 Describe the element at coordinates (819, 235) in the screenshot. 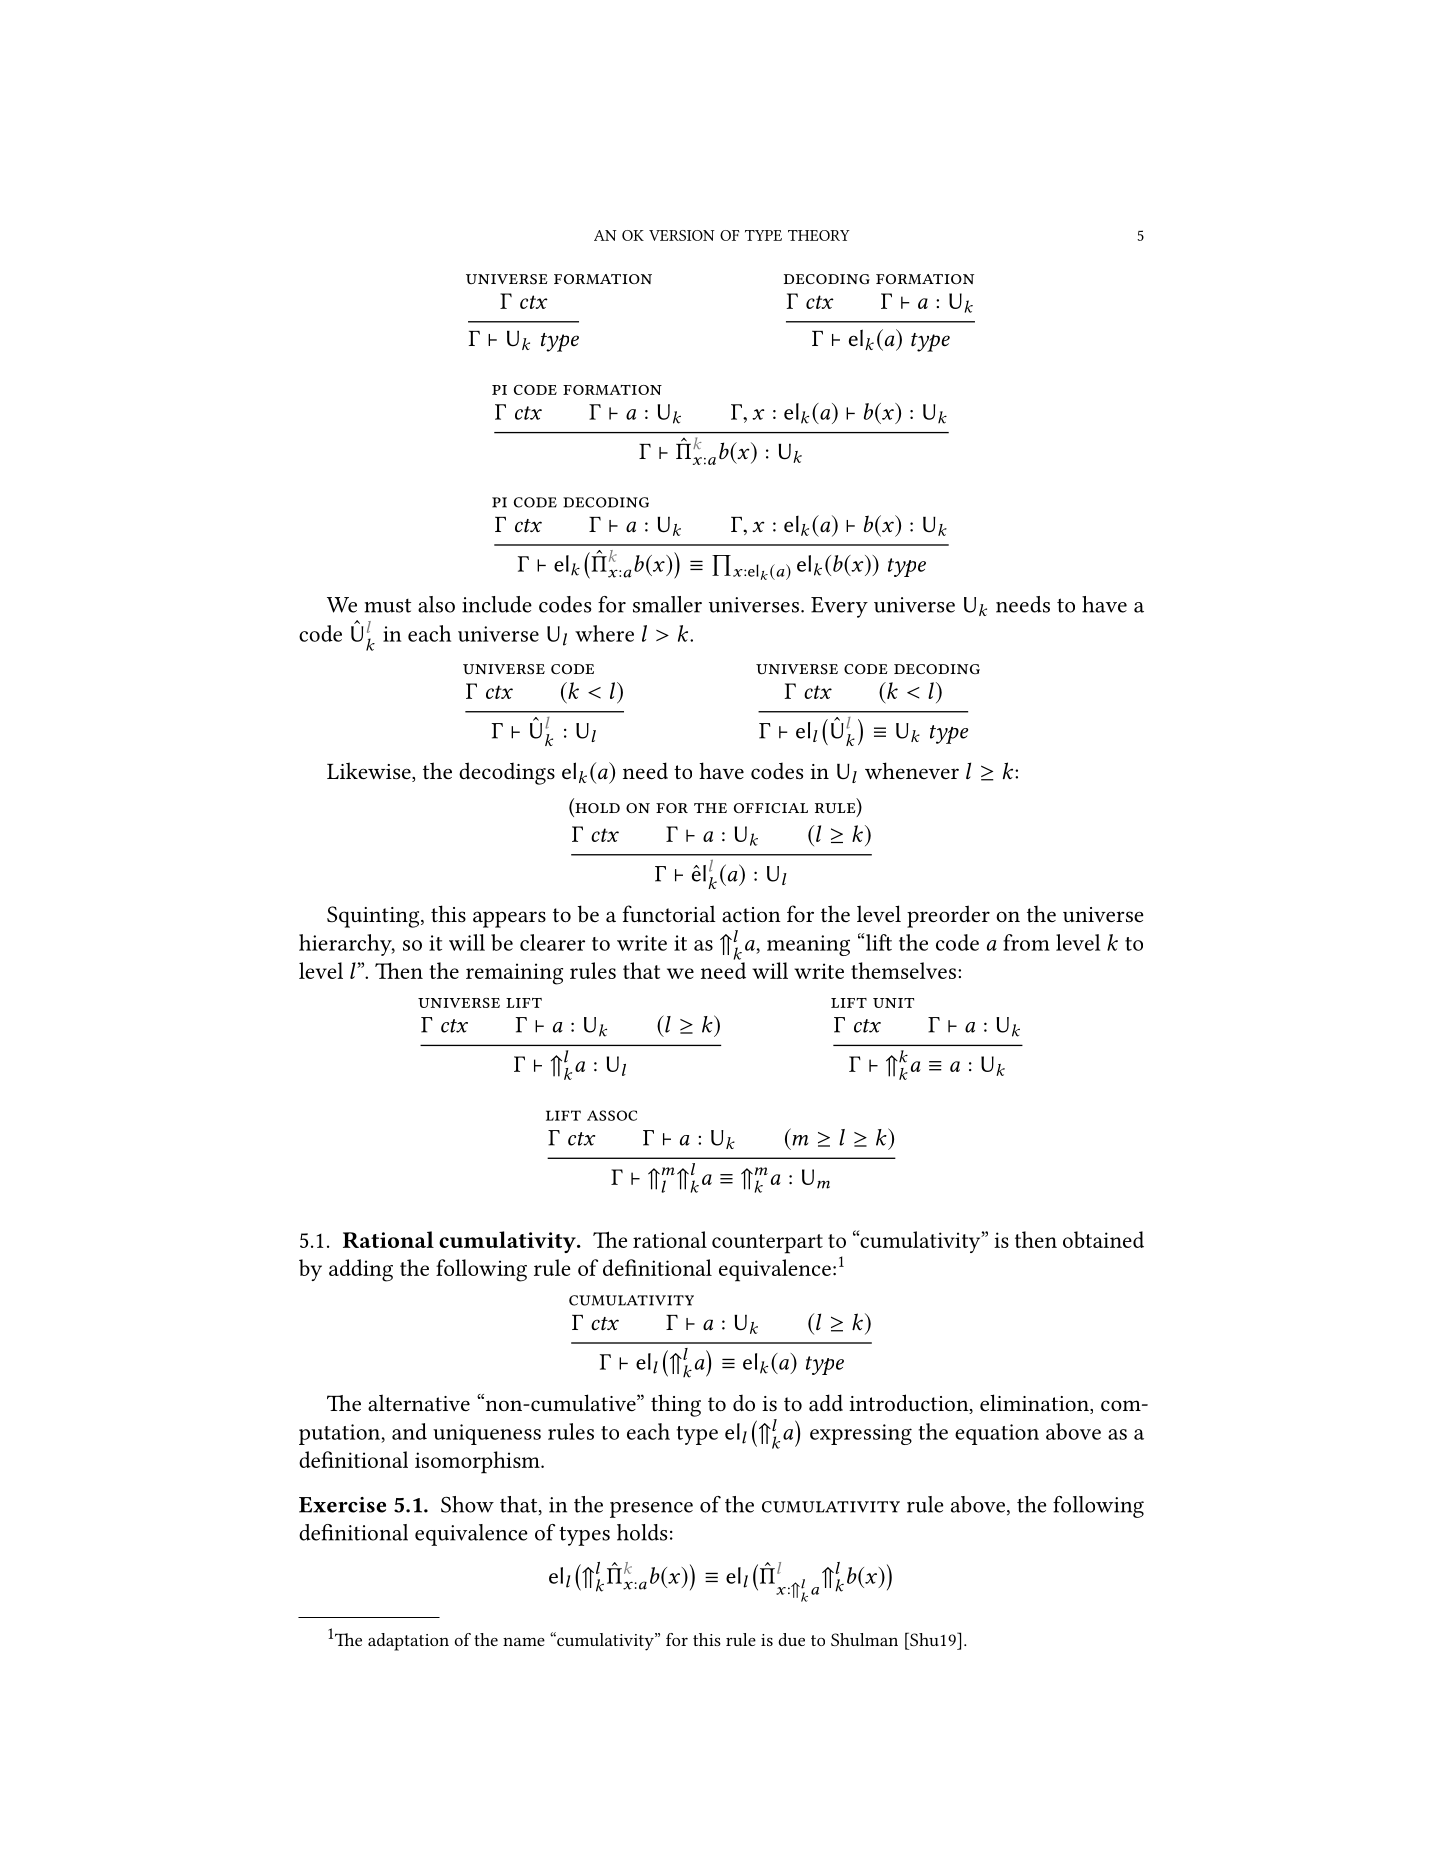

I see `THEORY` at that location.
